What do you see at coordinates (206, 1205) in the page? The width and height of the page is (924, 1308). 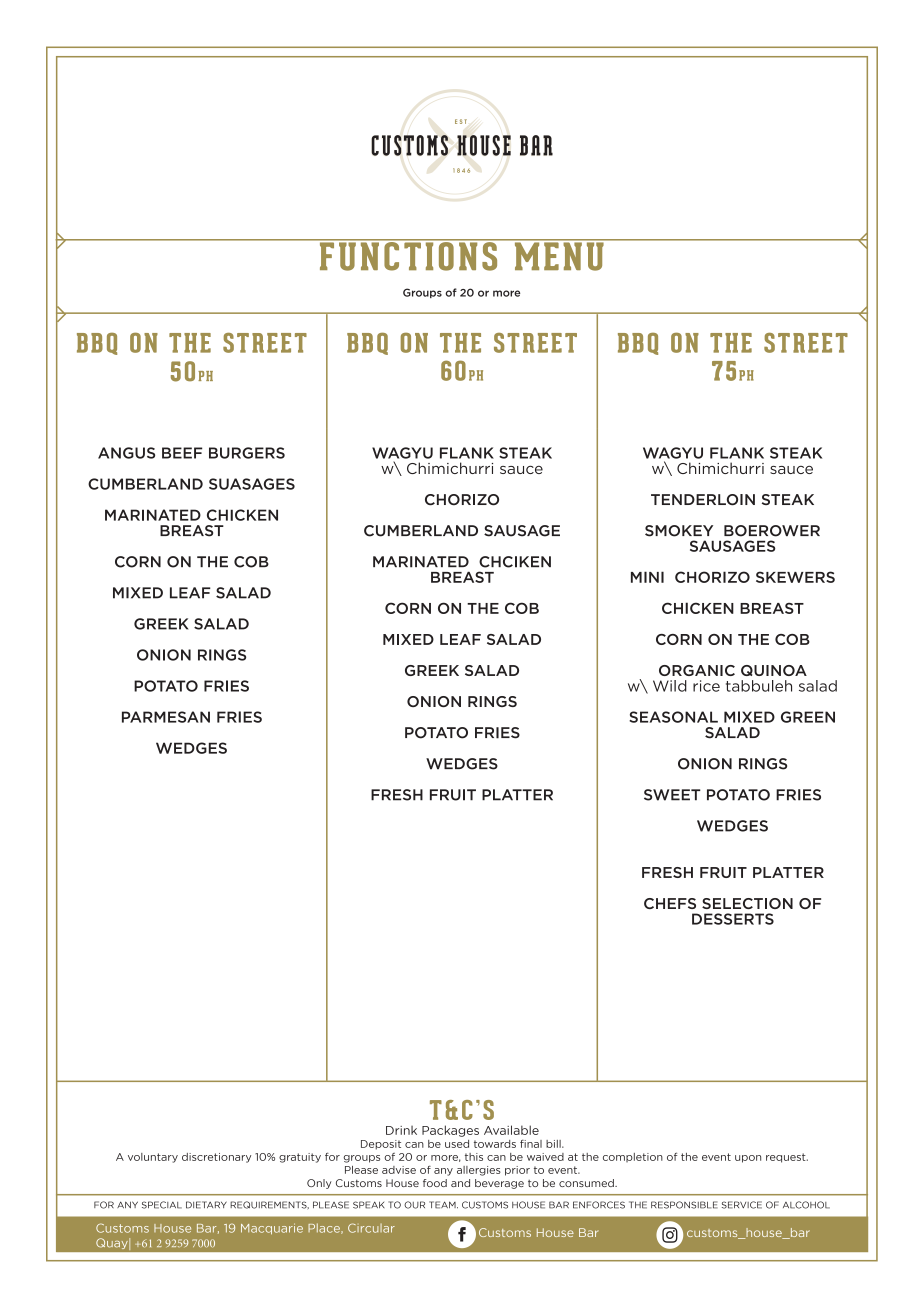 I see `DIETARY` at bounding box center [206, 1205].
